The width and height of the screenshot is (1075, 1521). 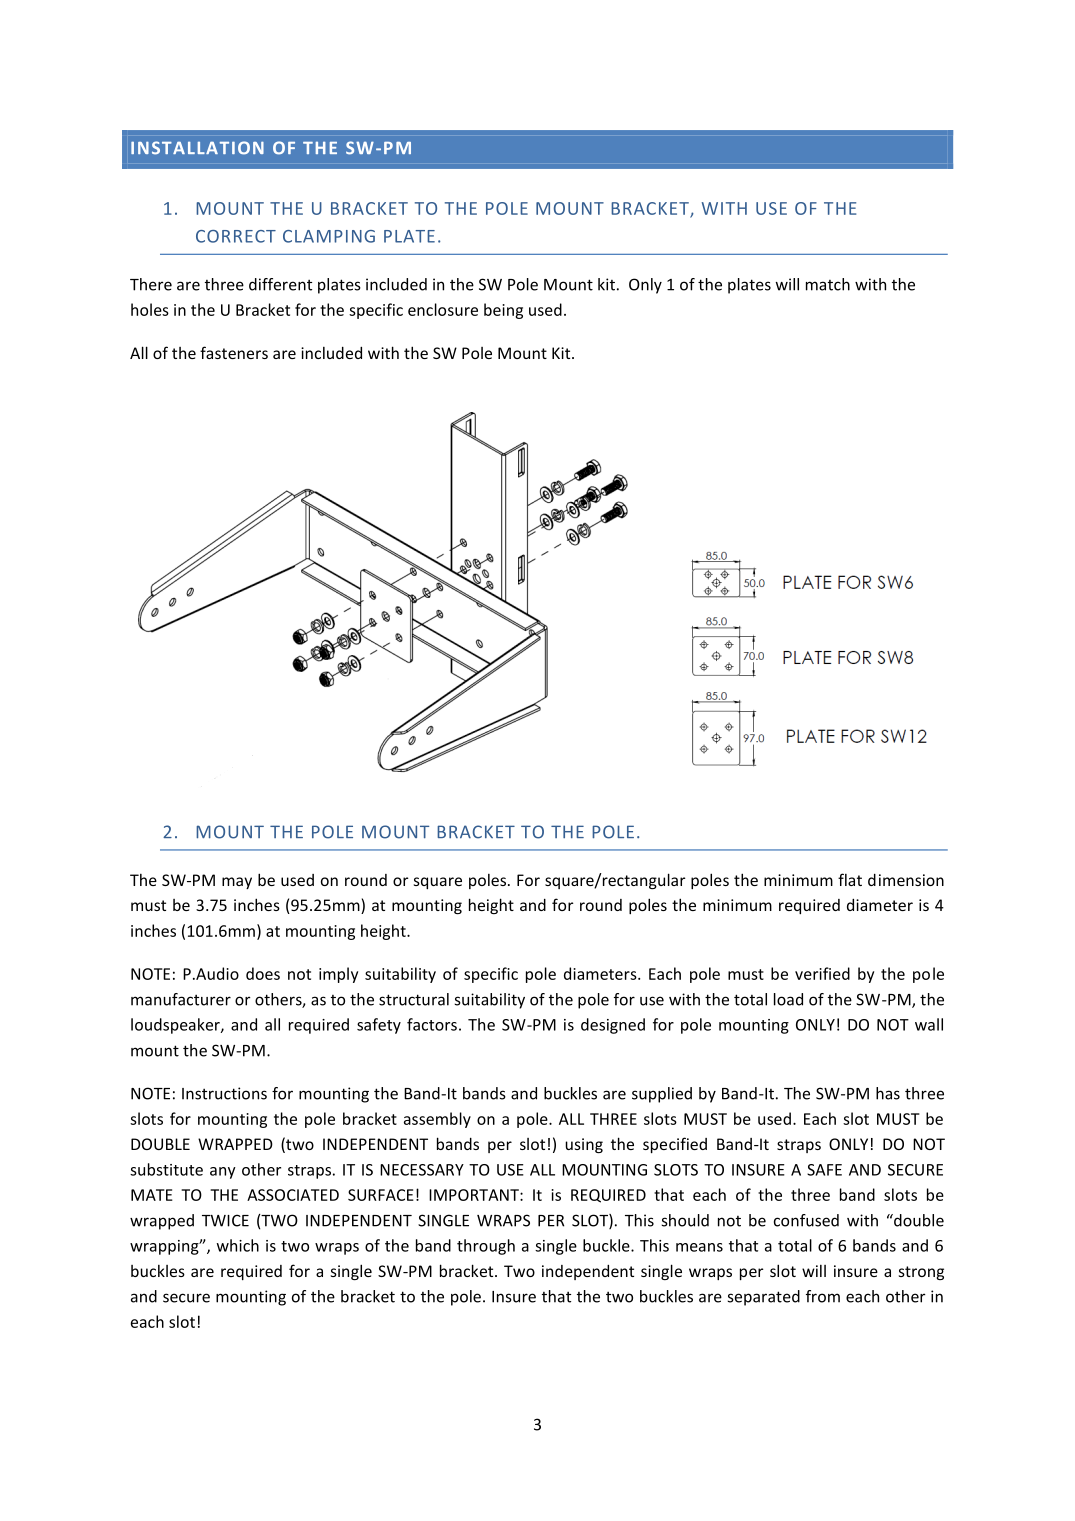 I want to click on from, so click(x=823, y=1296).
